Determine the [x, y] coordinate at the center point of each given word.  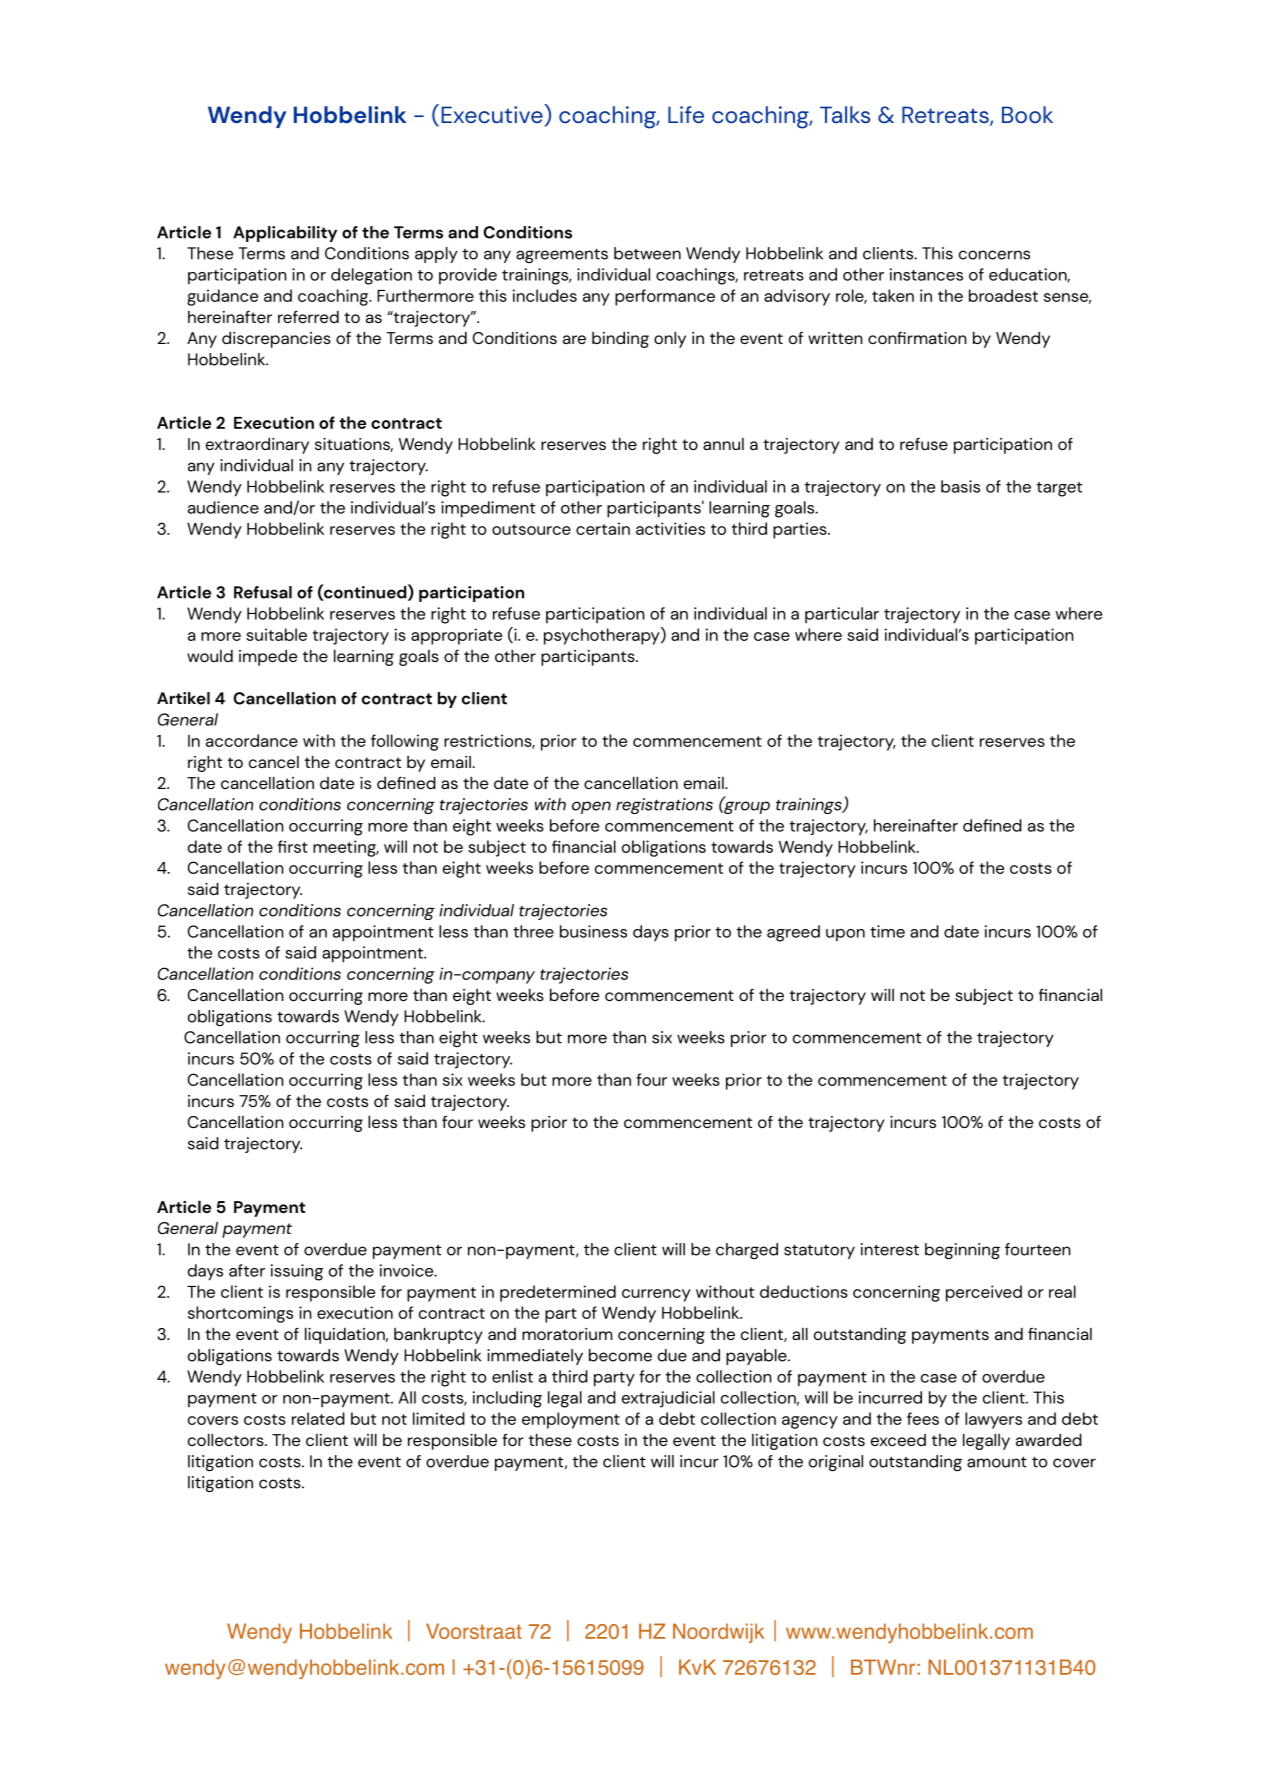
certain [603, 528]
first [293, 846]
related [318, 1418]
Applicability [285, 234]
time [887, 931]
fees [923, 1418]
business [593, 931]
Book [1027, 114]
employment [571, 1420]
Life [686, 115]
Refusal [263, 592]
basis [960, 486]
